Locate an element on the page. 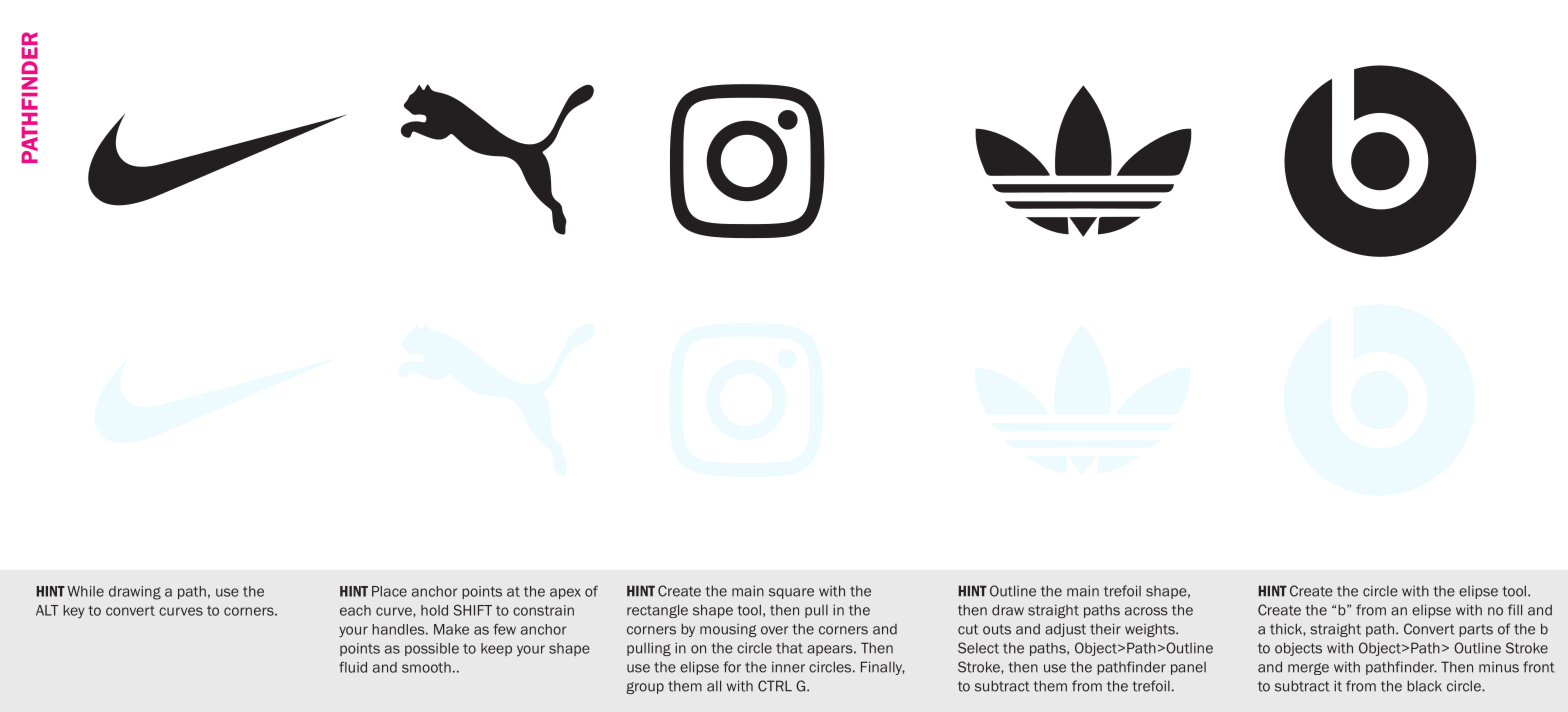  inner is located at coordinates (788, 667).
